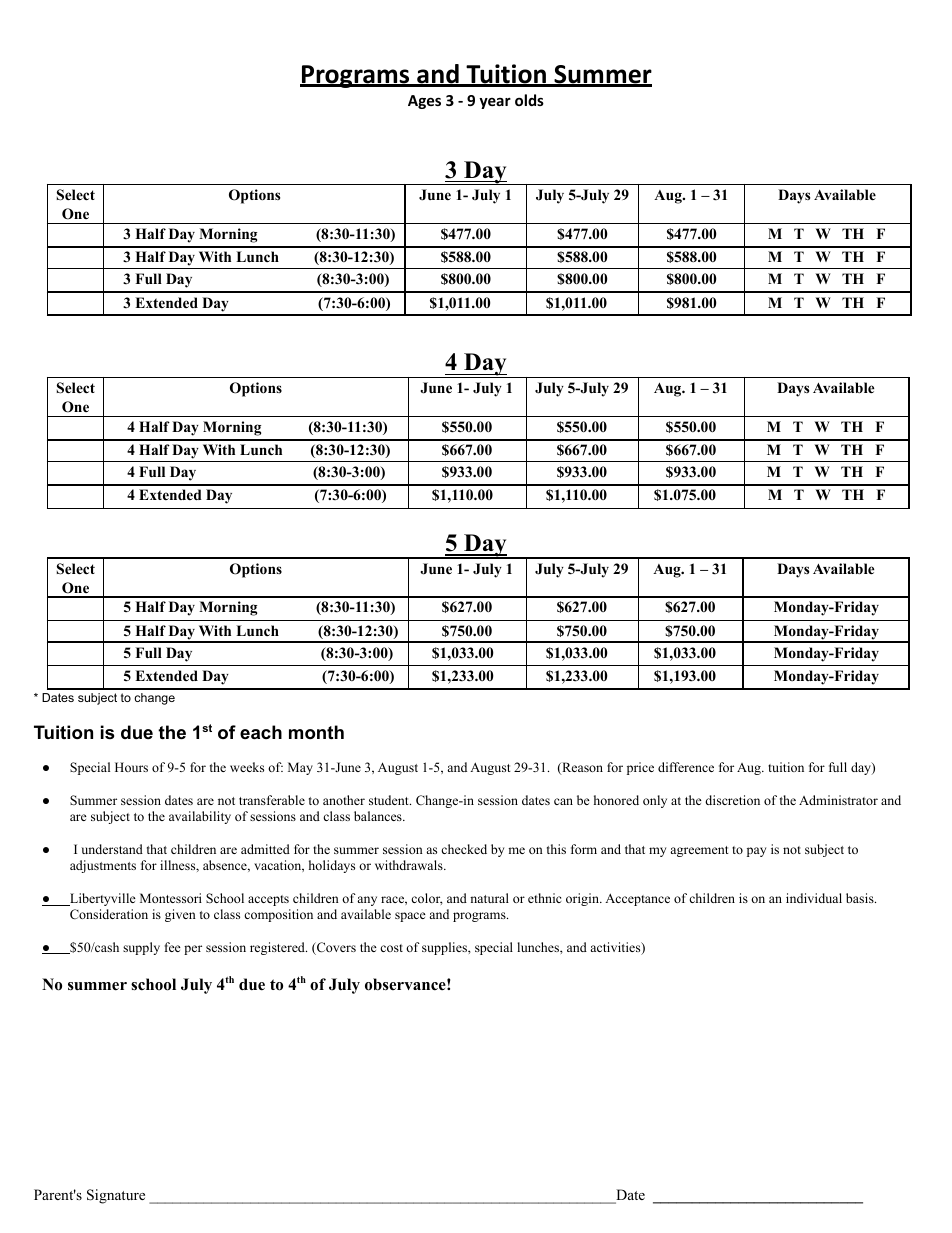  What do you see at coordinates (640, 768) in the page?
I see `price` at bounding box center [640, 768].
